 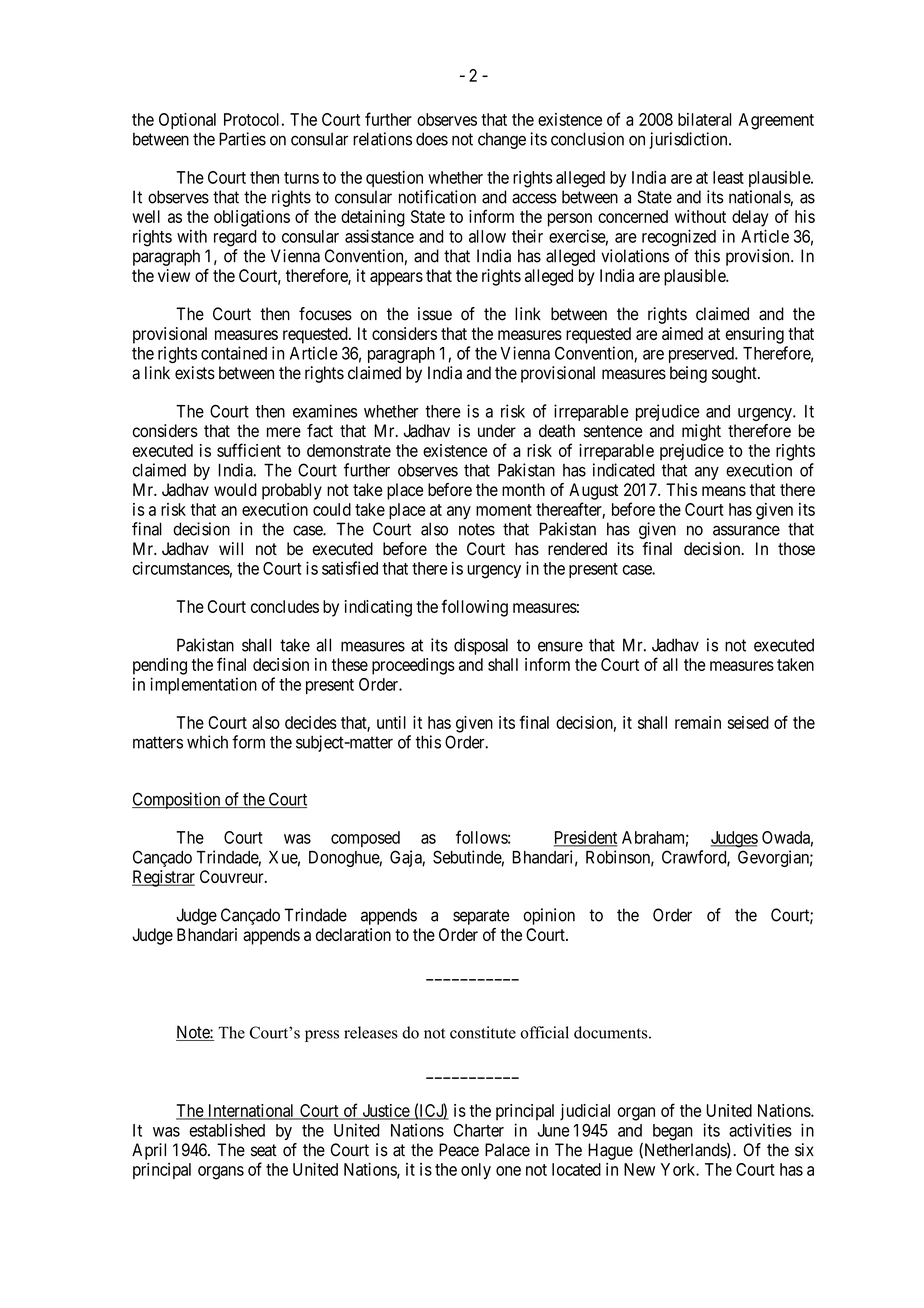 I want to click on President, so click(x=585, y=838).
